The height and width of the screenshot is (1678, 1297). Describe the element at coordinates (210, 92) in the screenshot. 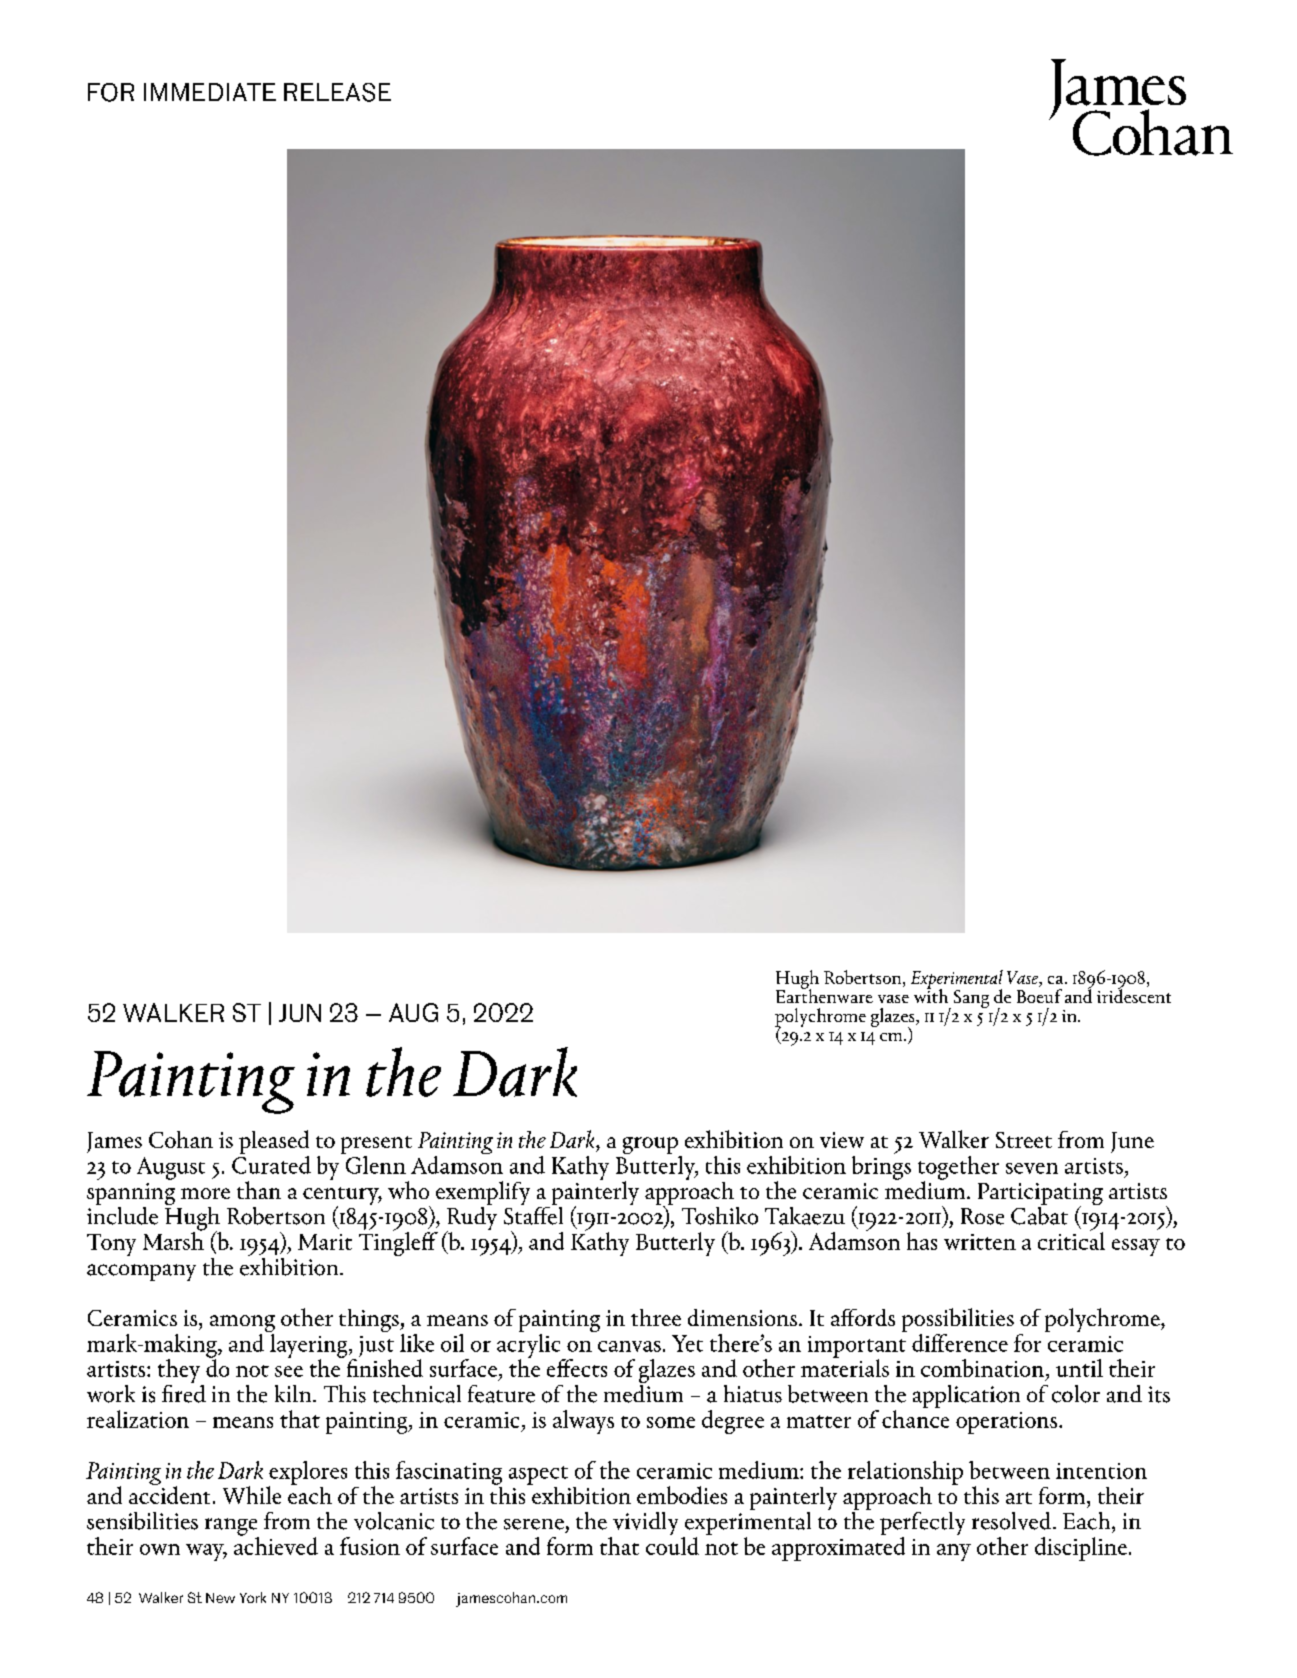

I see `IMMEDIATE` at that location.
